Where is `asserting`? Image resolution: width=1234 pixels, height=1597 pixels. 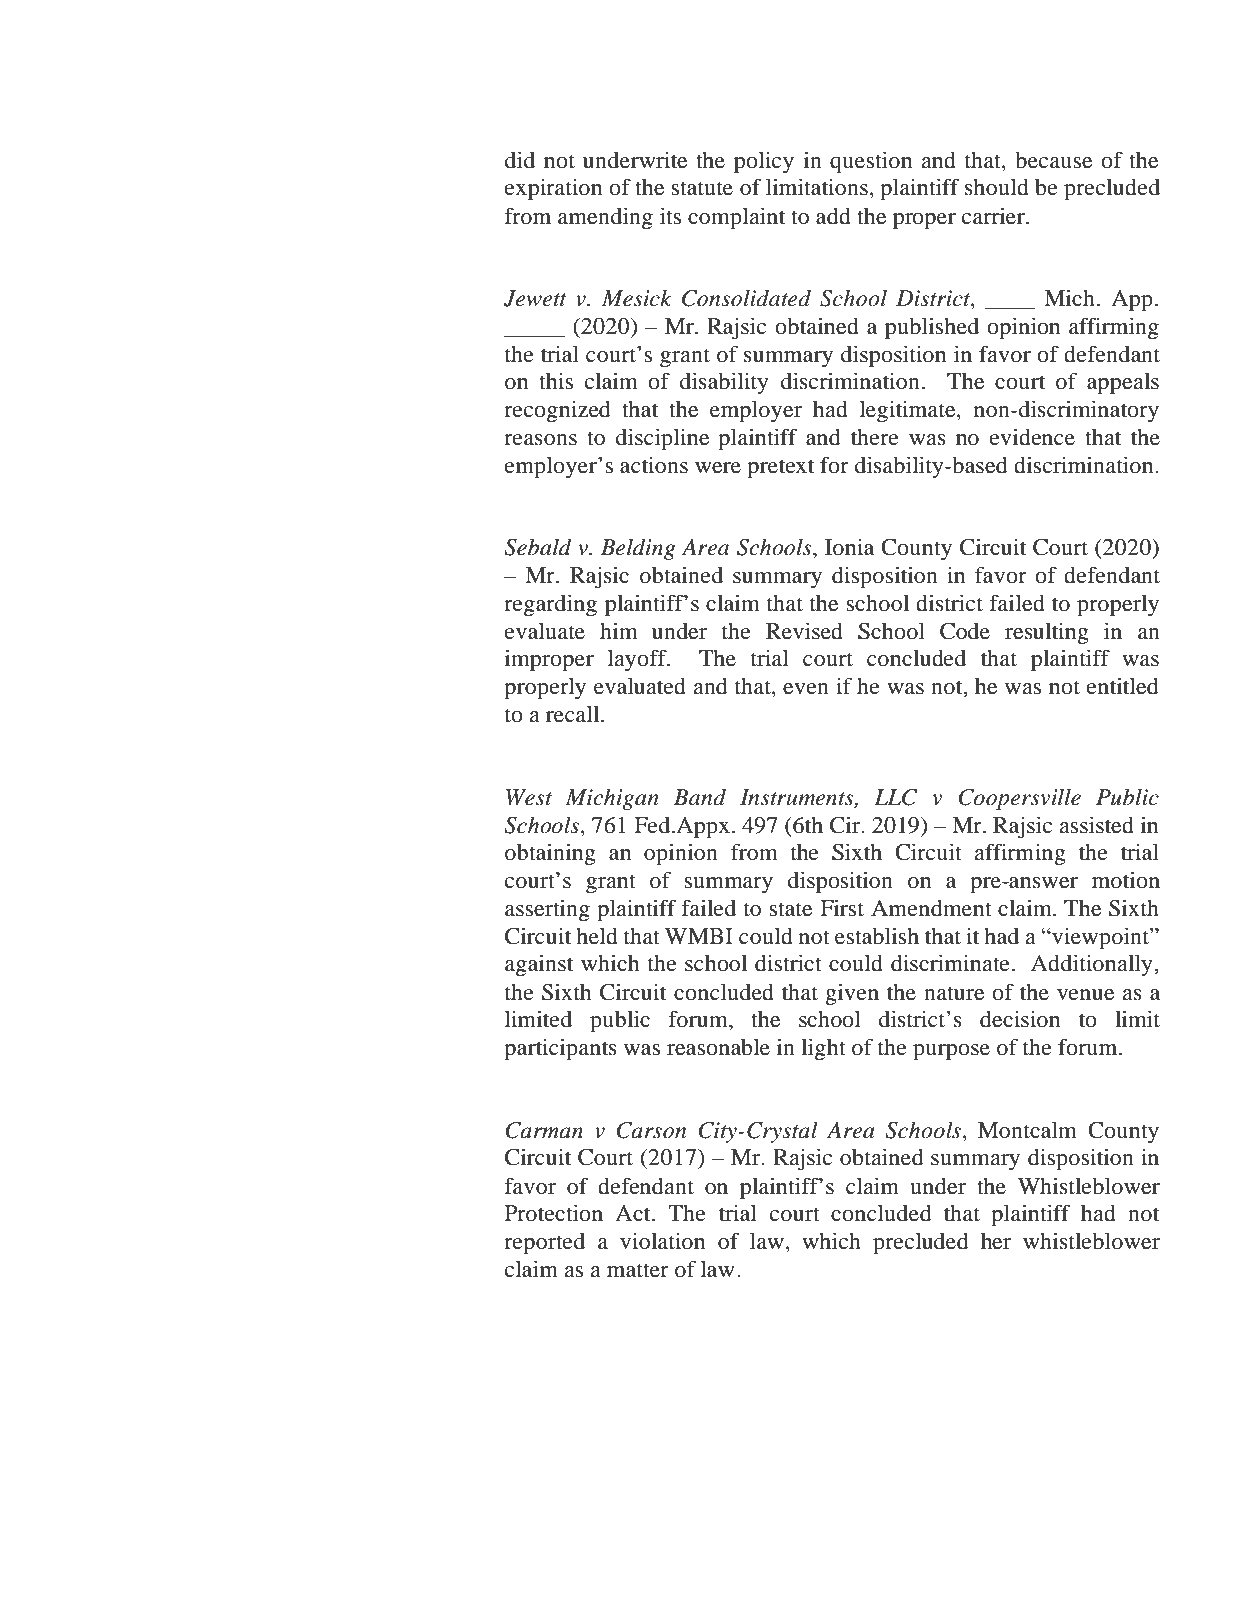
asserting is located at coordinates (547, 910).
